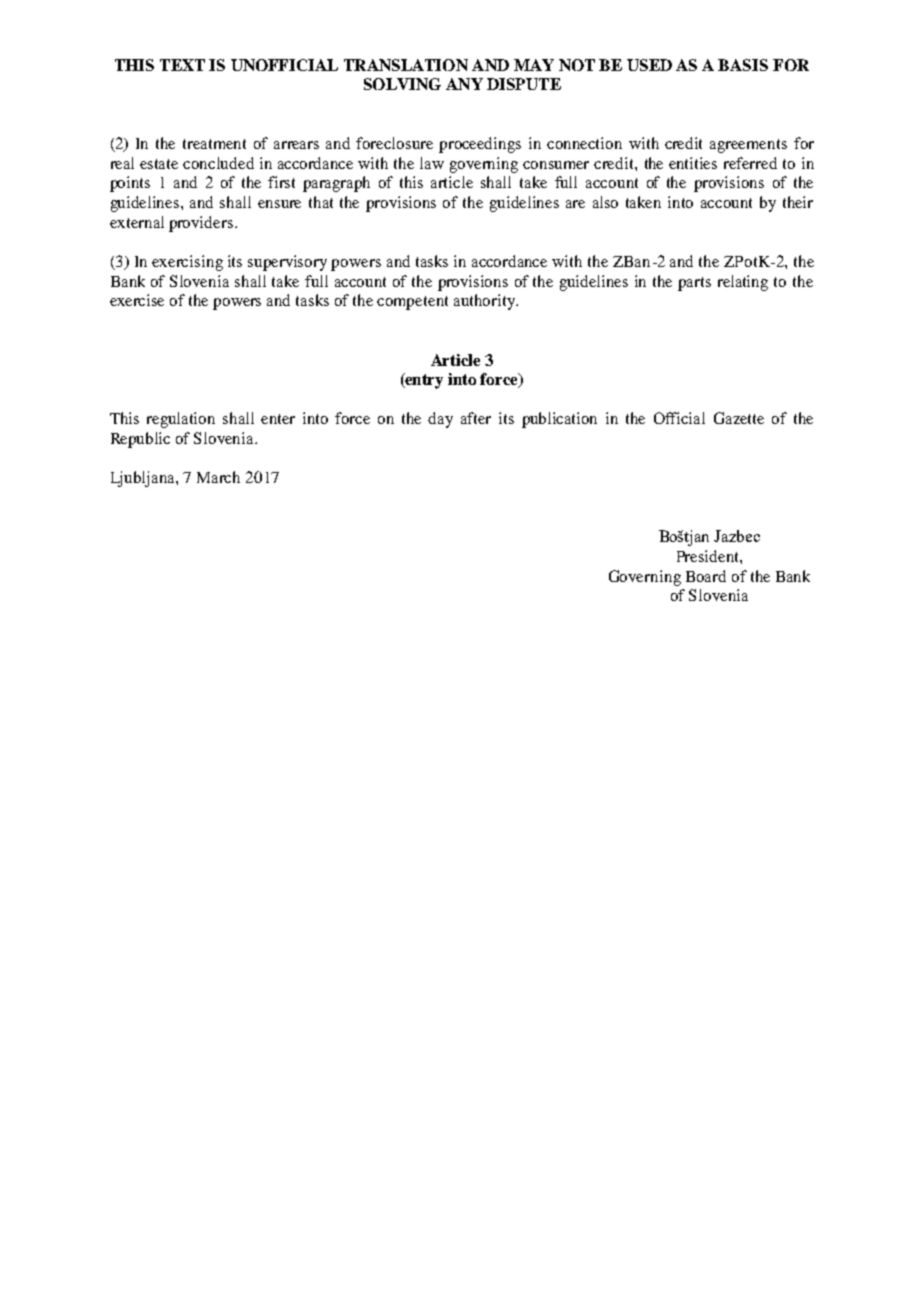  What do you see at coordinates (440, 420) in the image?
I see `day` at bounding box center [440, 420].
